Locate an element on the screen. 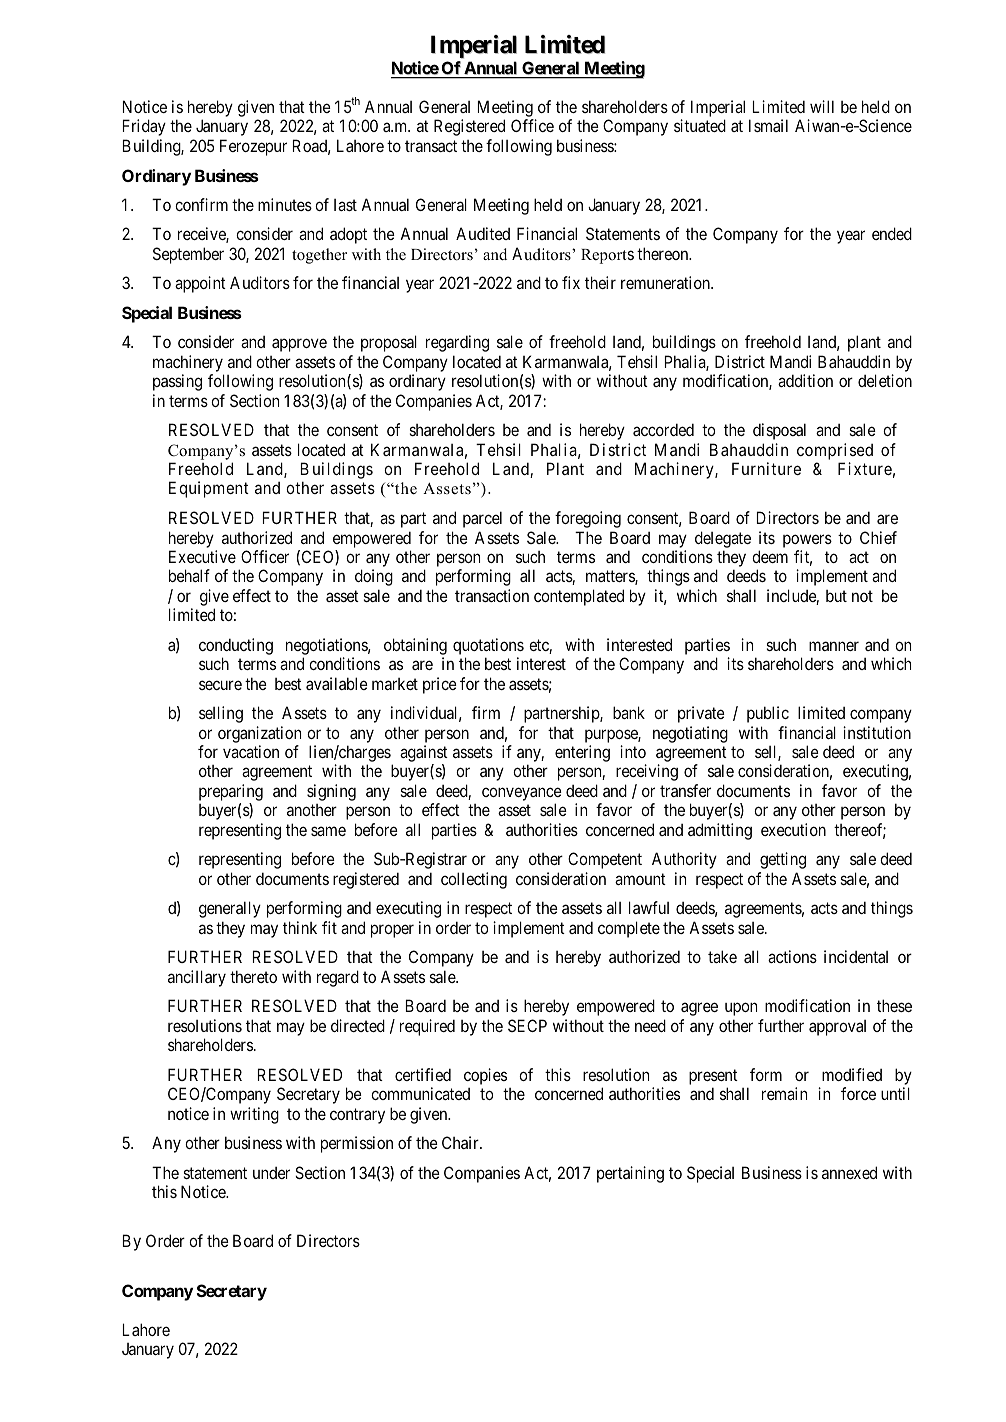  conveyance is located at coordinates (522, 795).
